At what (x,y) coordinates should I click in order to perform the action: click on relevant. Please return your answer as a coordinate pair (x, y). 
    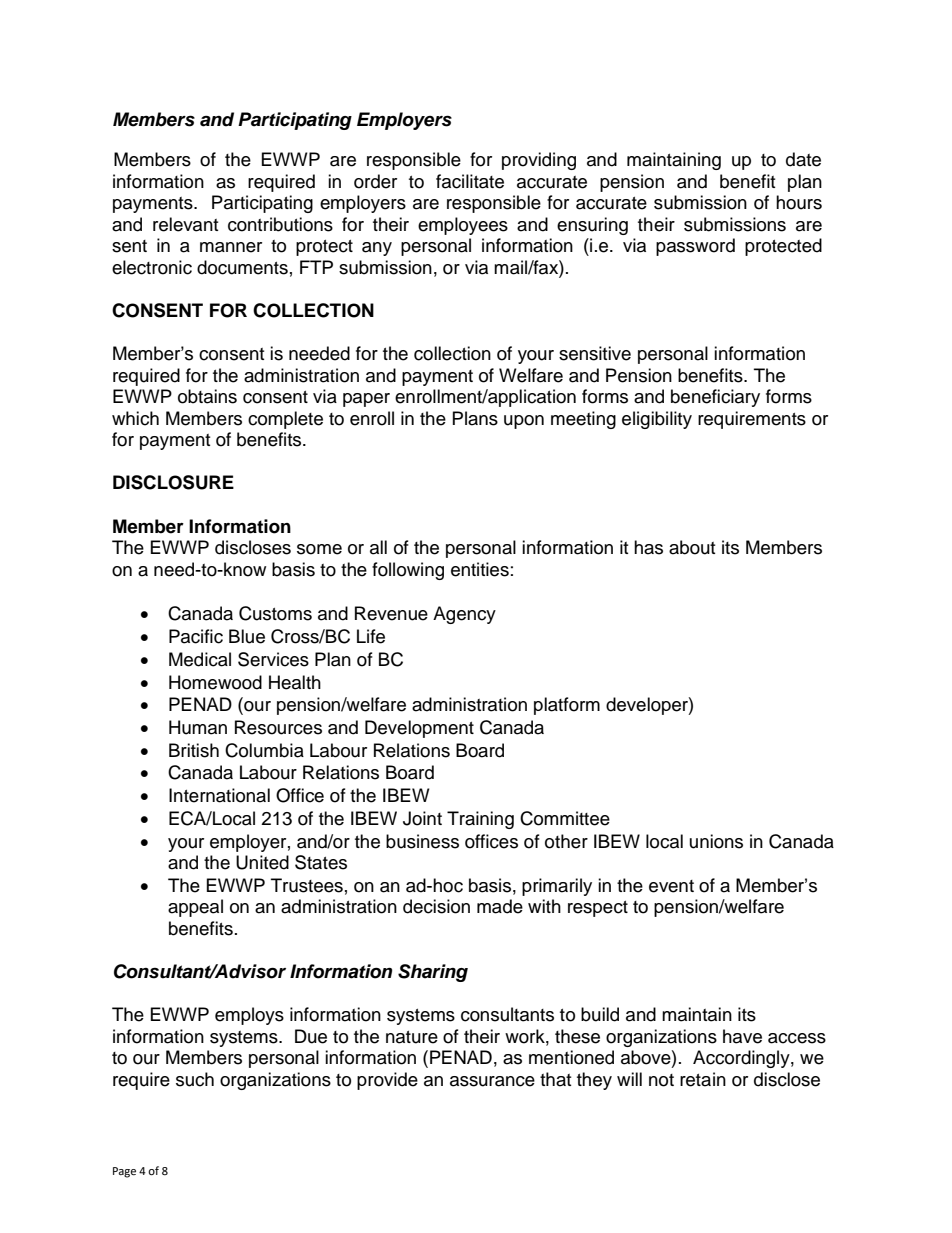
    Looking at the image, I should click on (185, 224).
